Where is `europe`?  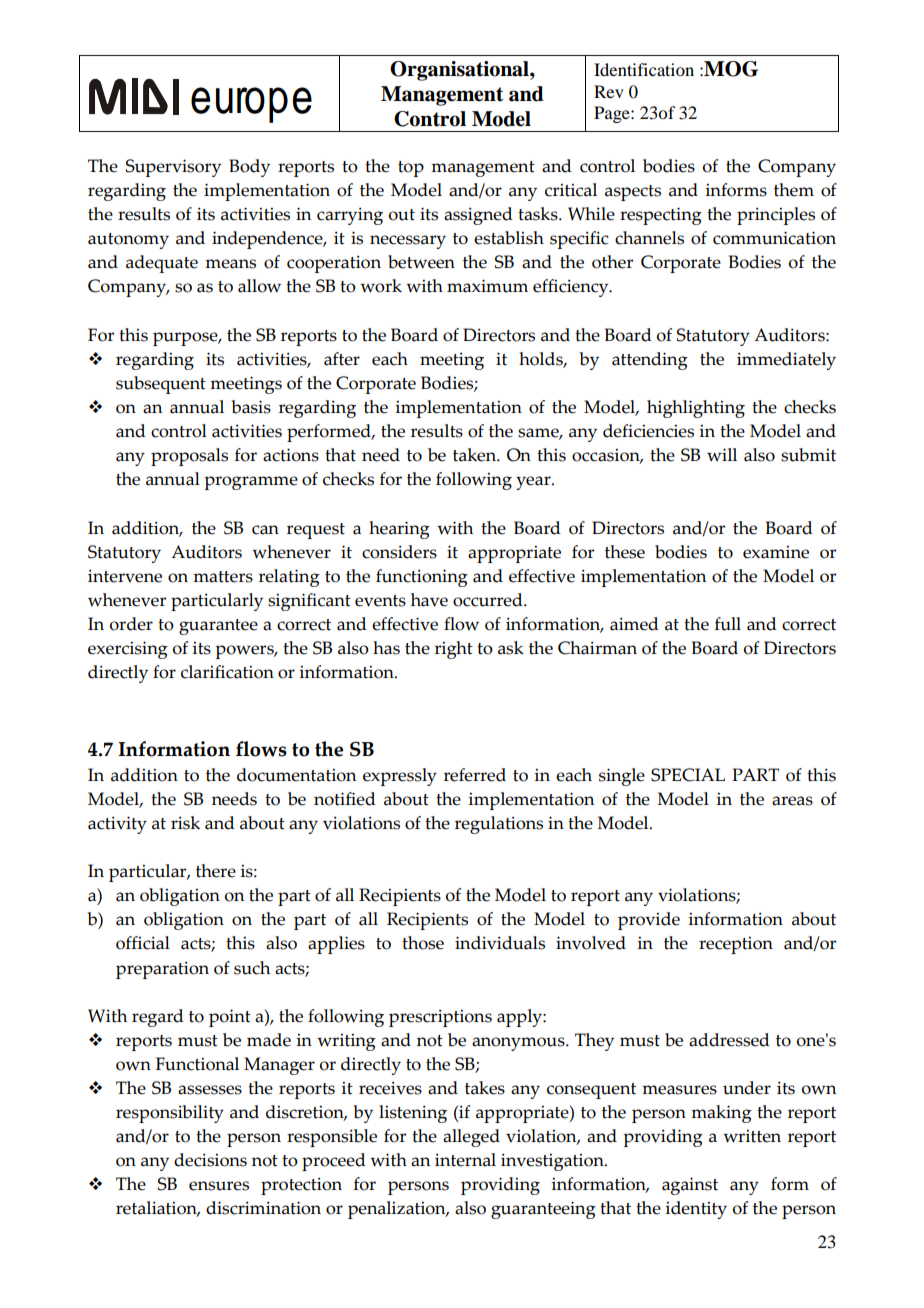 europe is located at coordinates (251, 105).
